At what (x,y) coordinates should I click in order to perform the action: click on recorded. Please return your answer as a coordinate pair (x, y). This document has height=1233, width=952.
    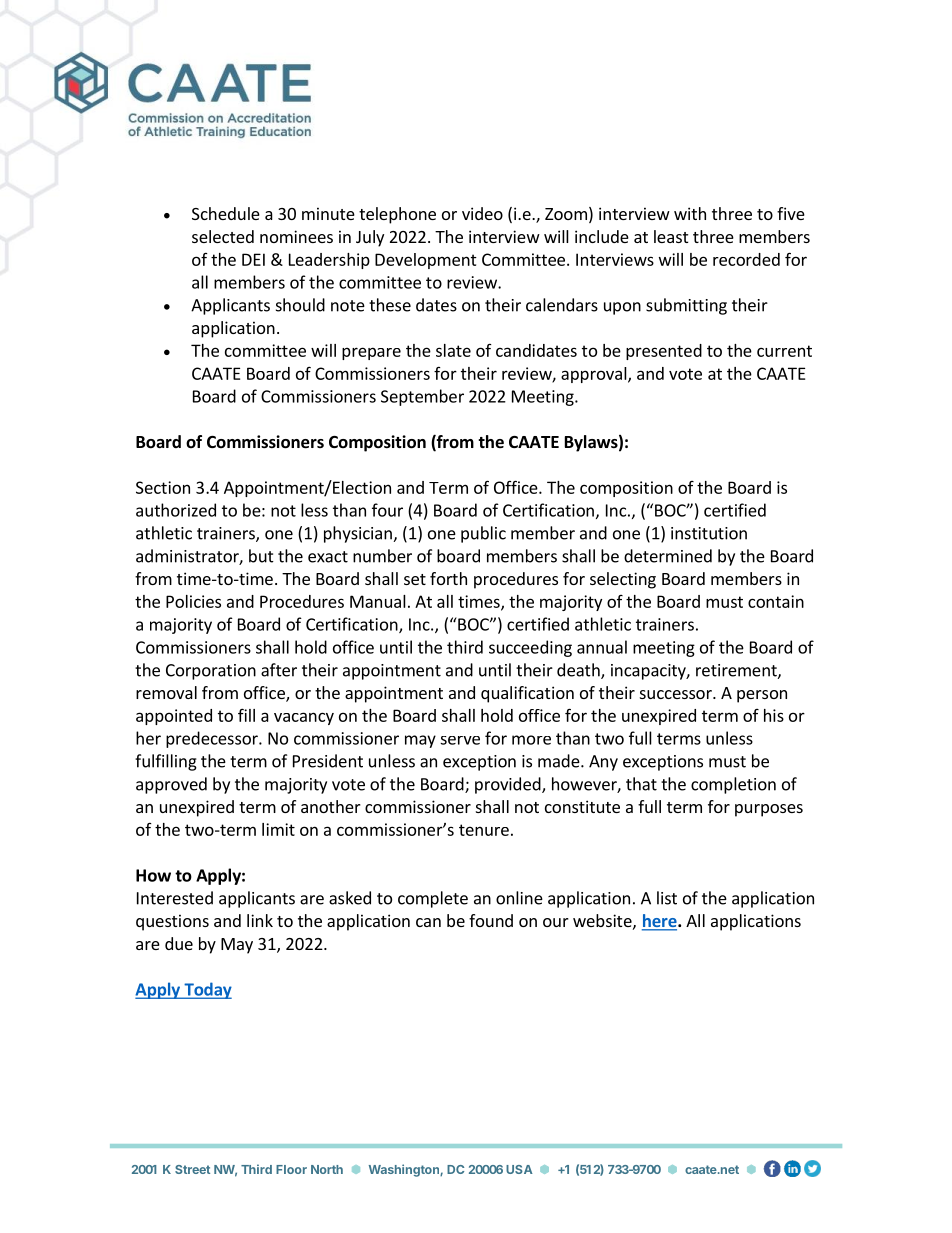
    Looking at the image, I should click on (746, 259).
